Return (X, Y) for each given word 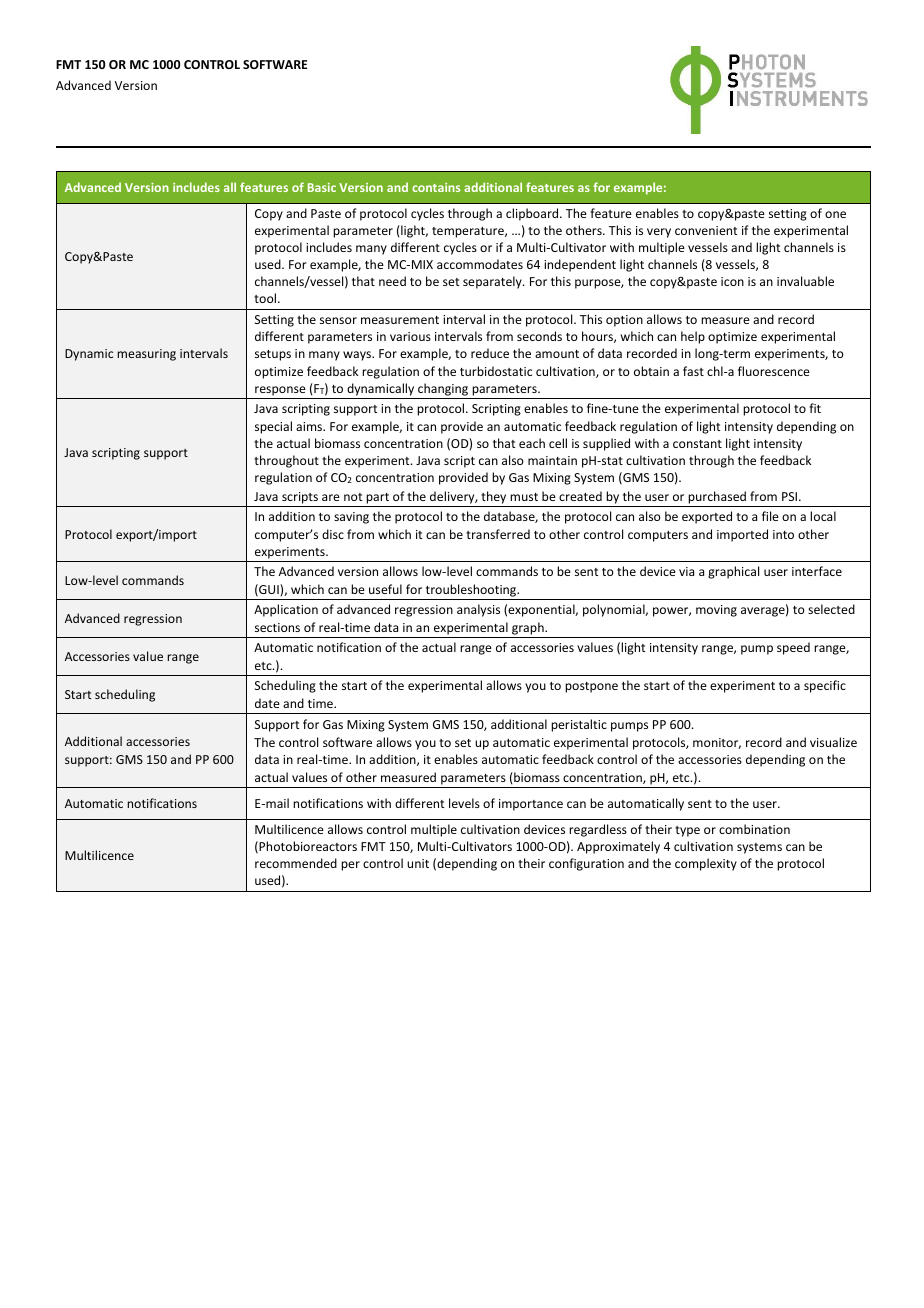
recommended (296, 863)
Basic (322, 187)
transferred (498, 534)
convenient (706, 230)
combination (754, 829)
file (770, 516)
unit (418, 863)
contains (436, 187)
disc (333, 534)
